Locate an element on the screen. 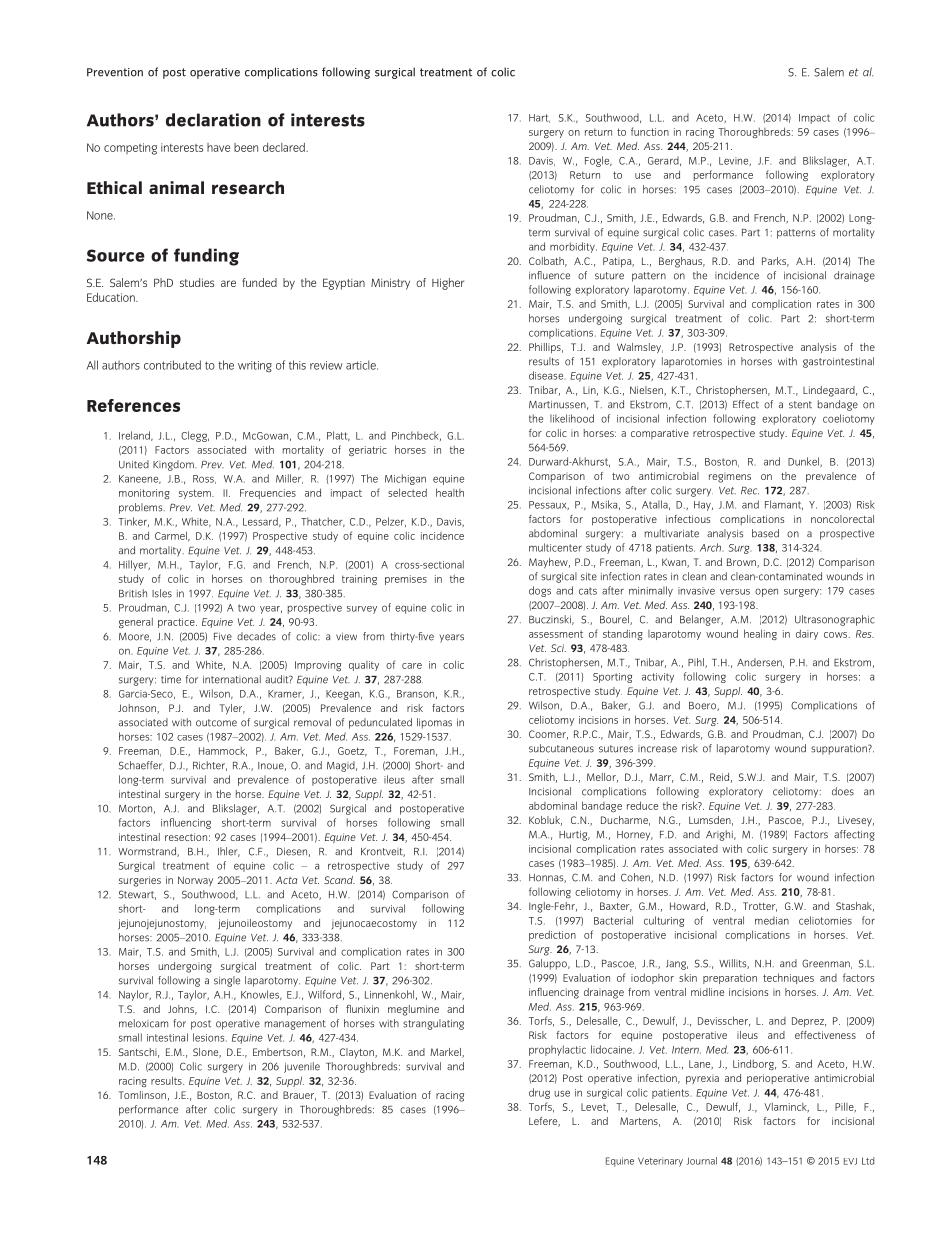 The height and width of the screenshot is (1251, 952). Norway is located at coordinates (195, 881).
